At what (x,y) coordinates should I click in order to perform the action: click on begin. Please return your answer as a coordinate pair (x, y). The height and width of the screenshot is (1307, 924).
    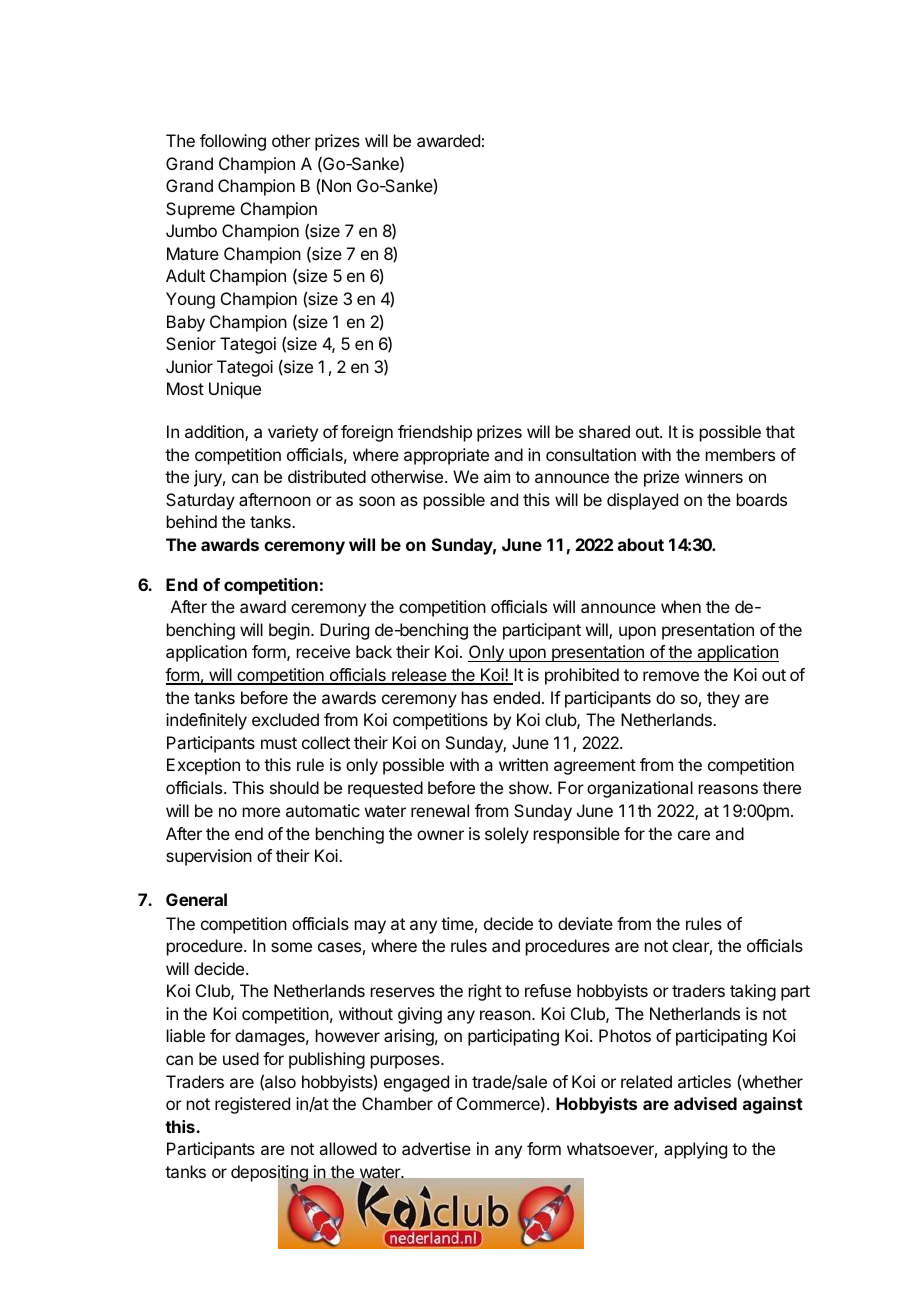
    Looking at the image, I should click on (289, 631).
